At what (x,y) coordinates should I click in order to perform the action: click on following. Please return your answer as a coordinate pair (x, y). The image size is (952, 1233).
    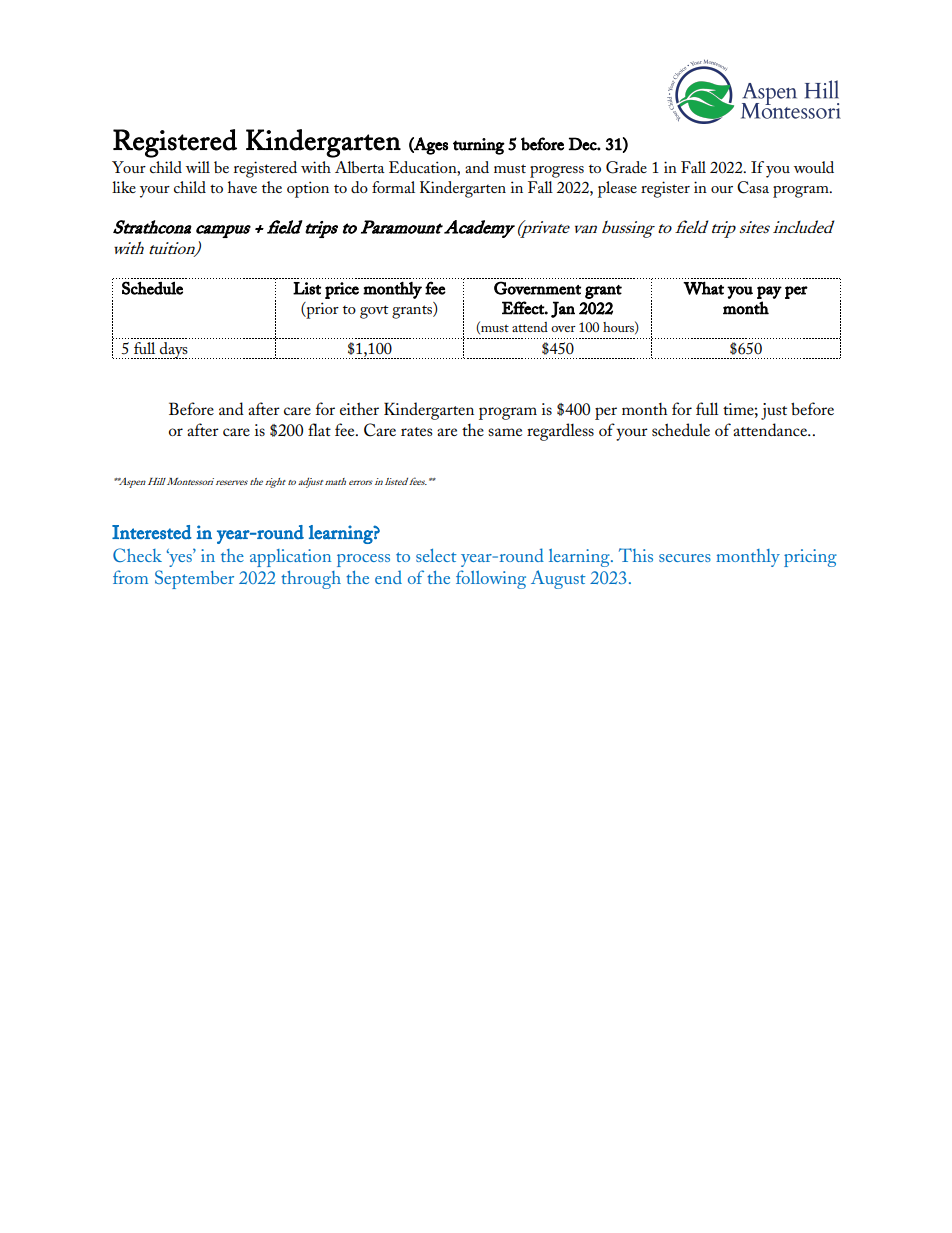
    Looking at the image, I should click on (491, 579).
